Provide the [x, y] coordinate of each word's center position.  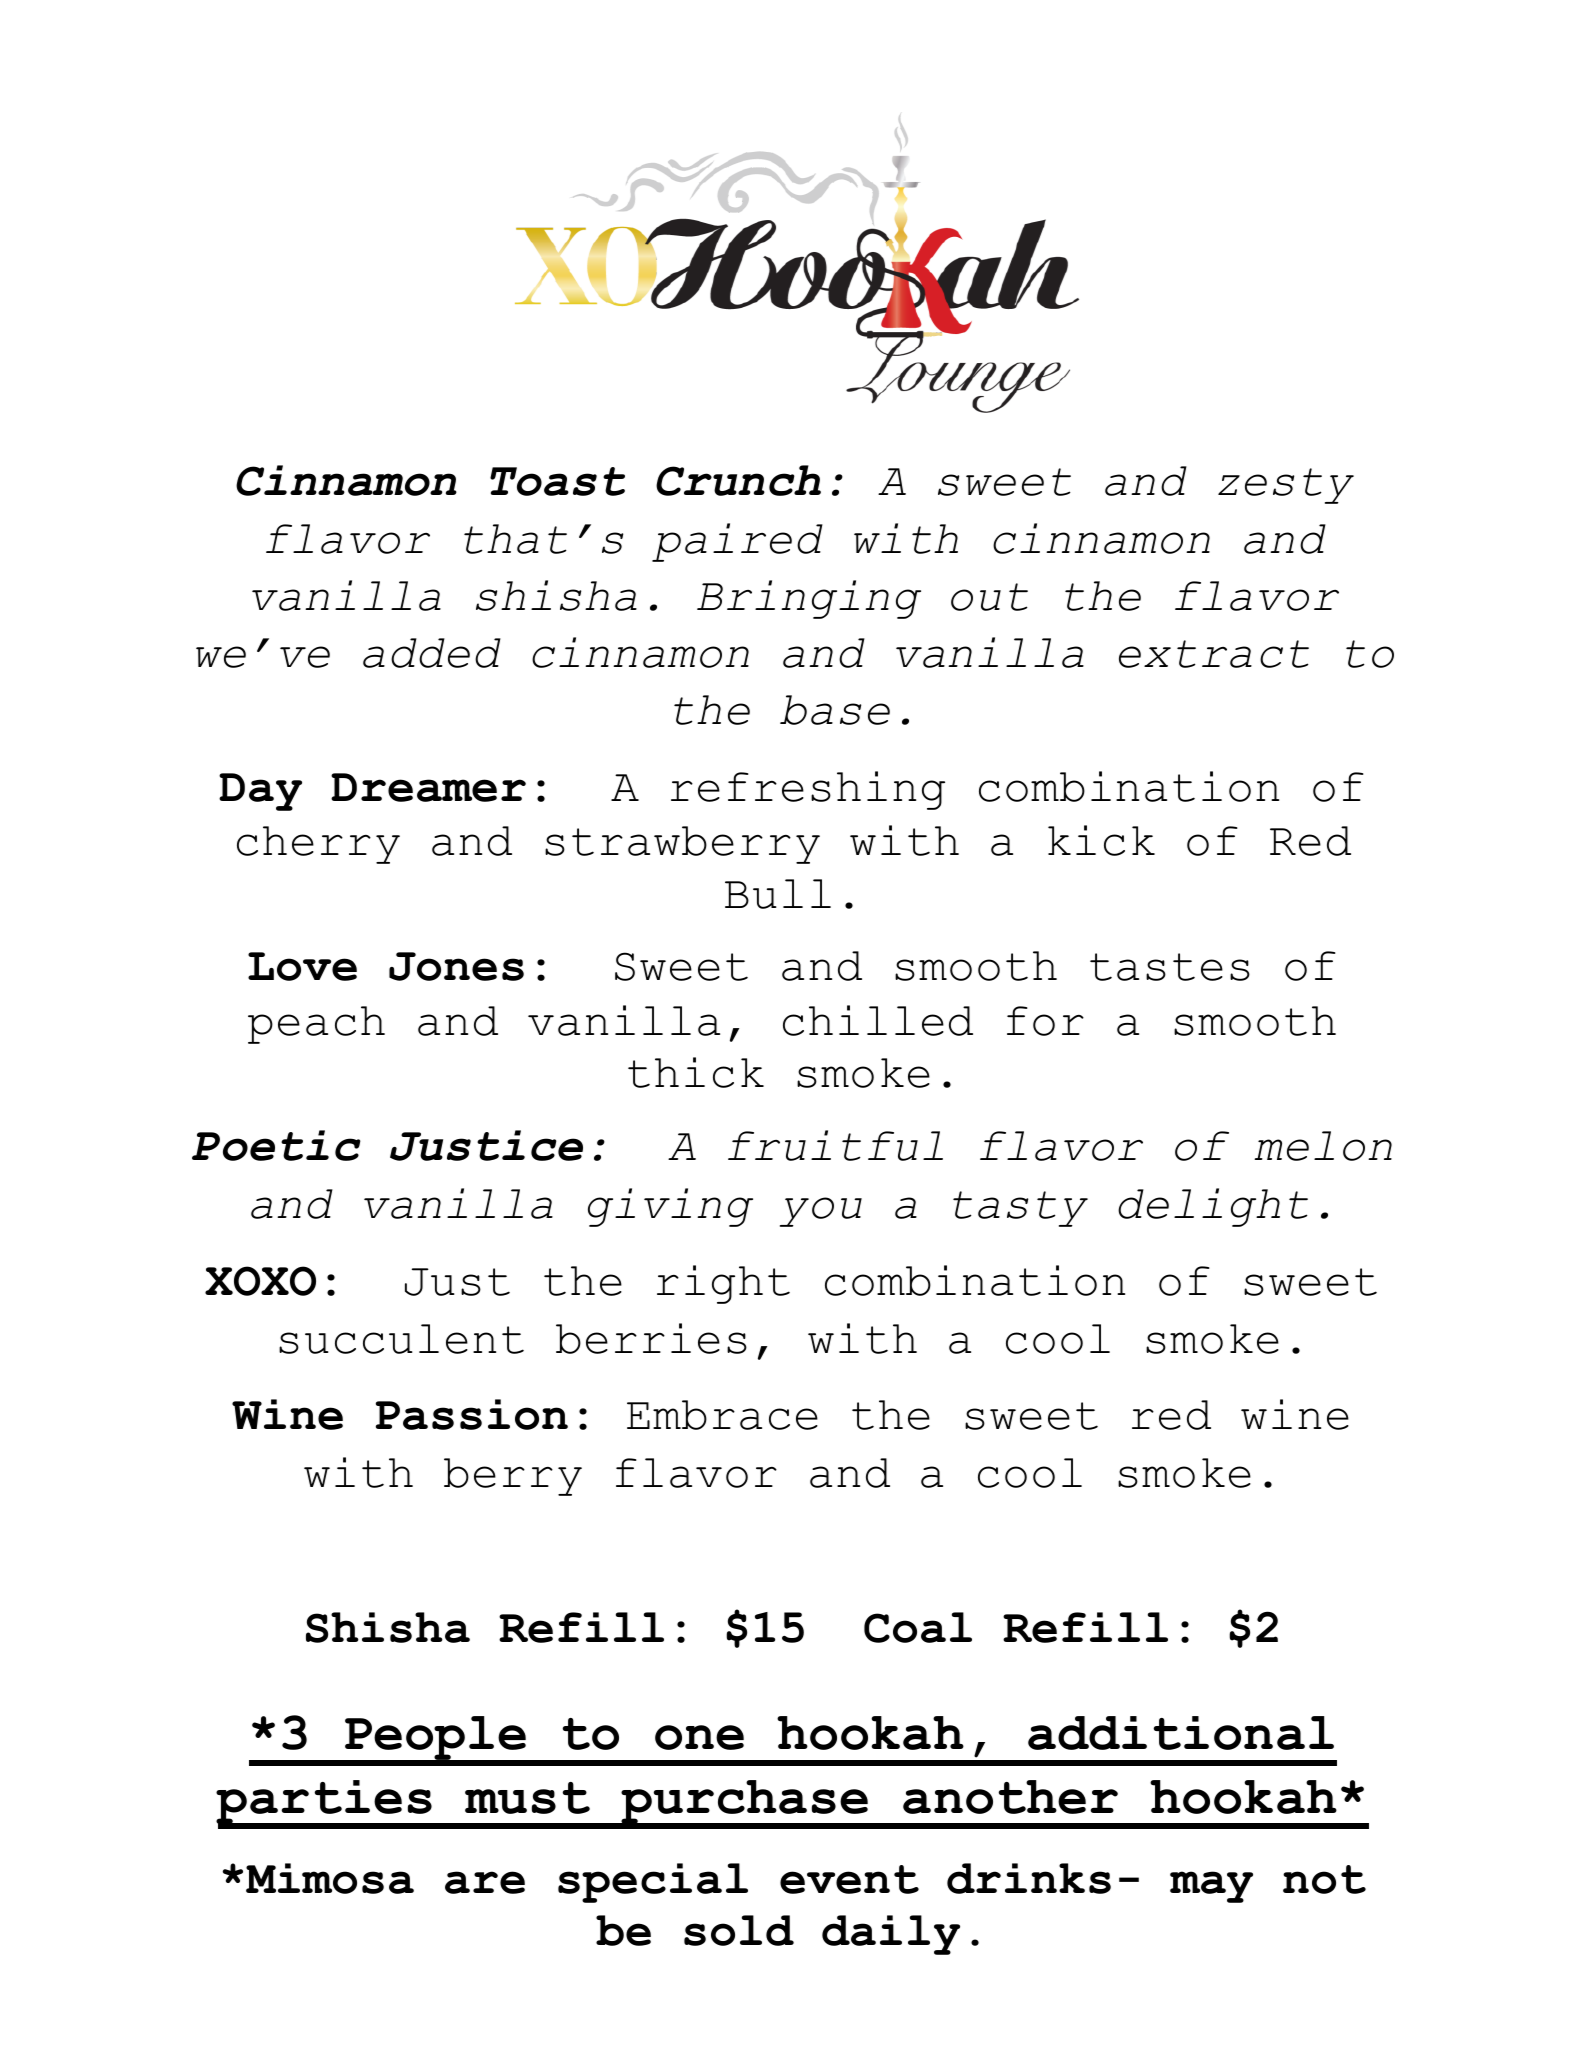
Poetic [276, 1145]
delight [1213, 1207]
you [821, 1212]
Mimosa [330, 1878]
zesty [1286, 486]
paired [737, 542]
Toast [557, 481]
